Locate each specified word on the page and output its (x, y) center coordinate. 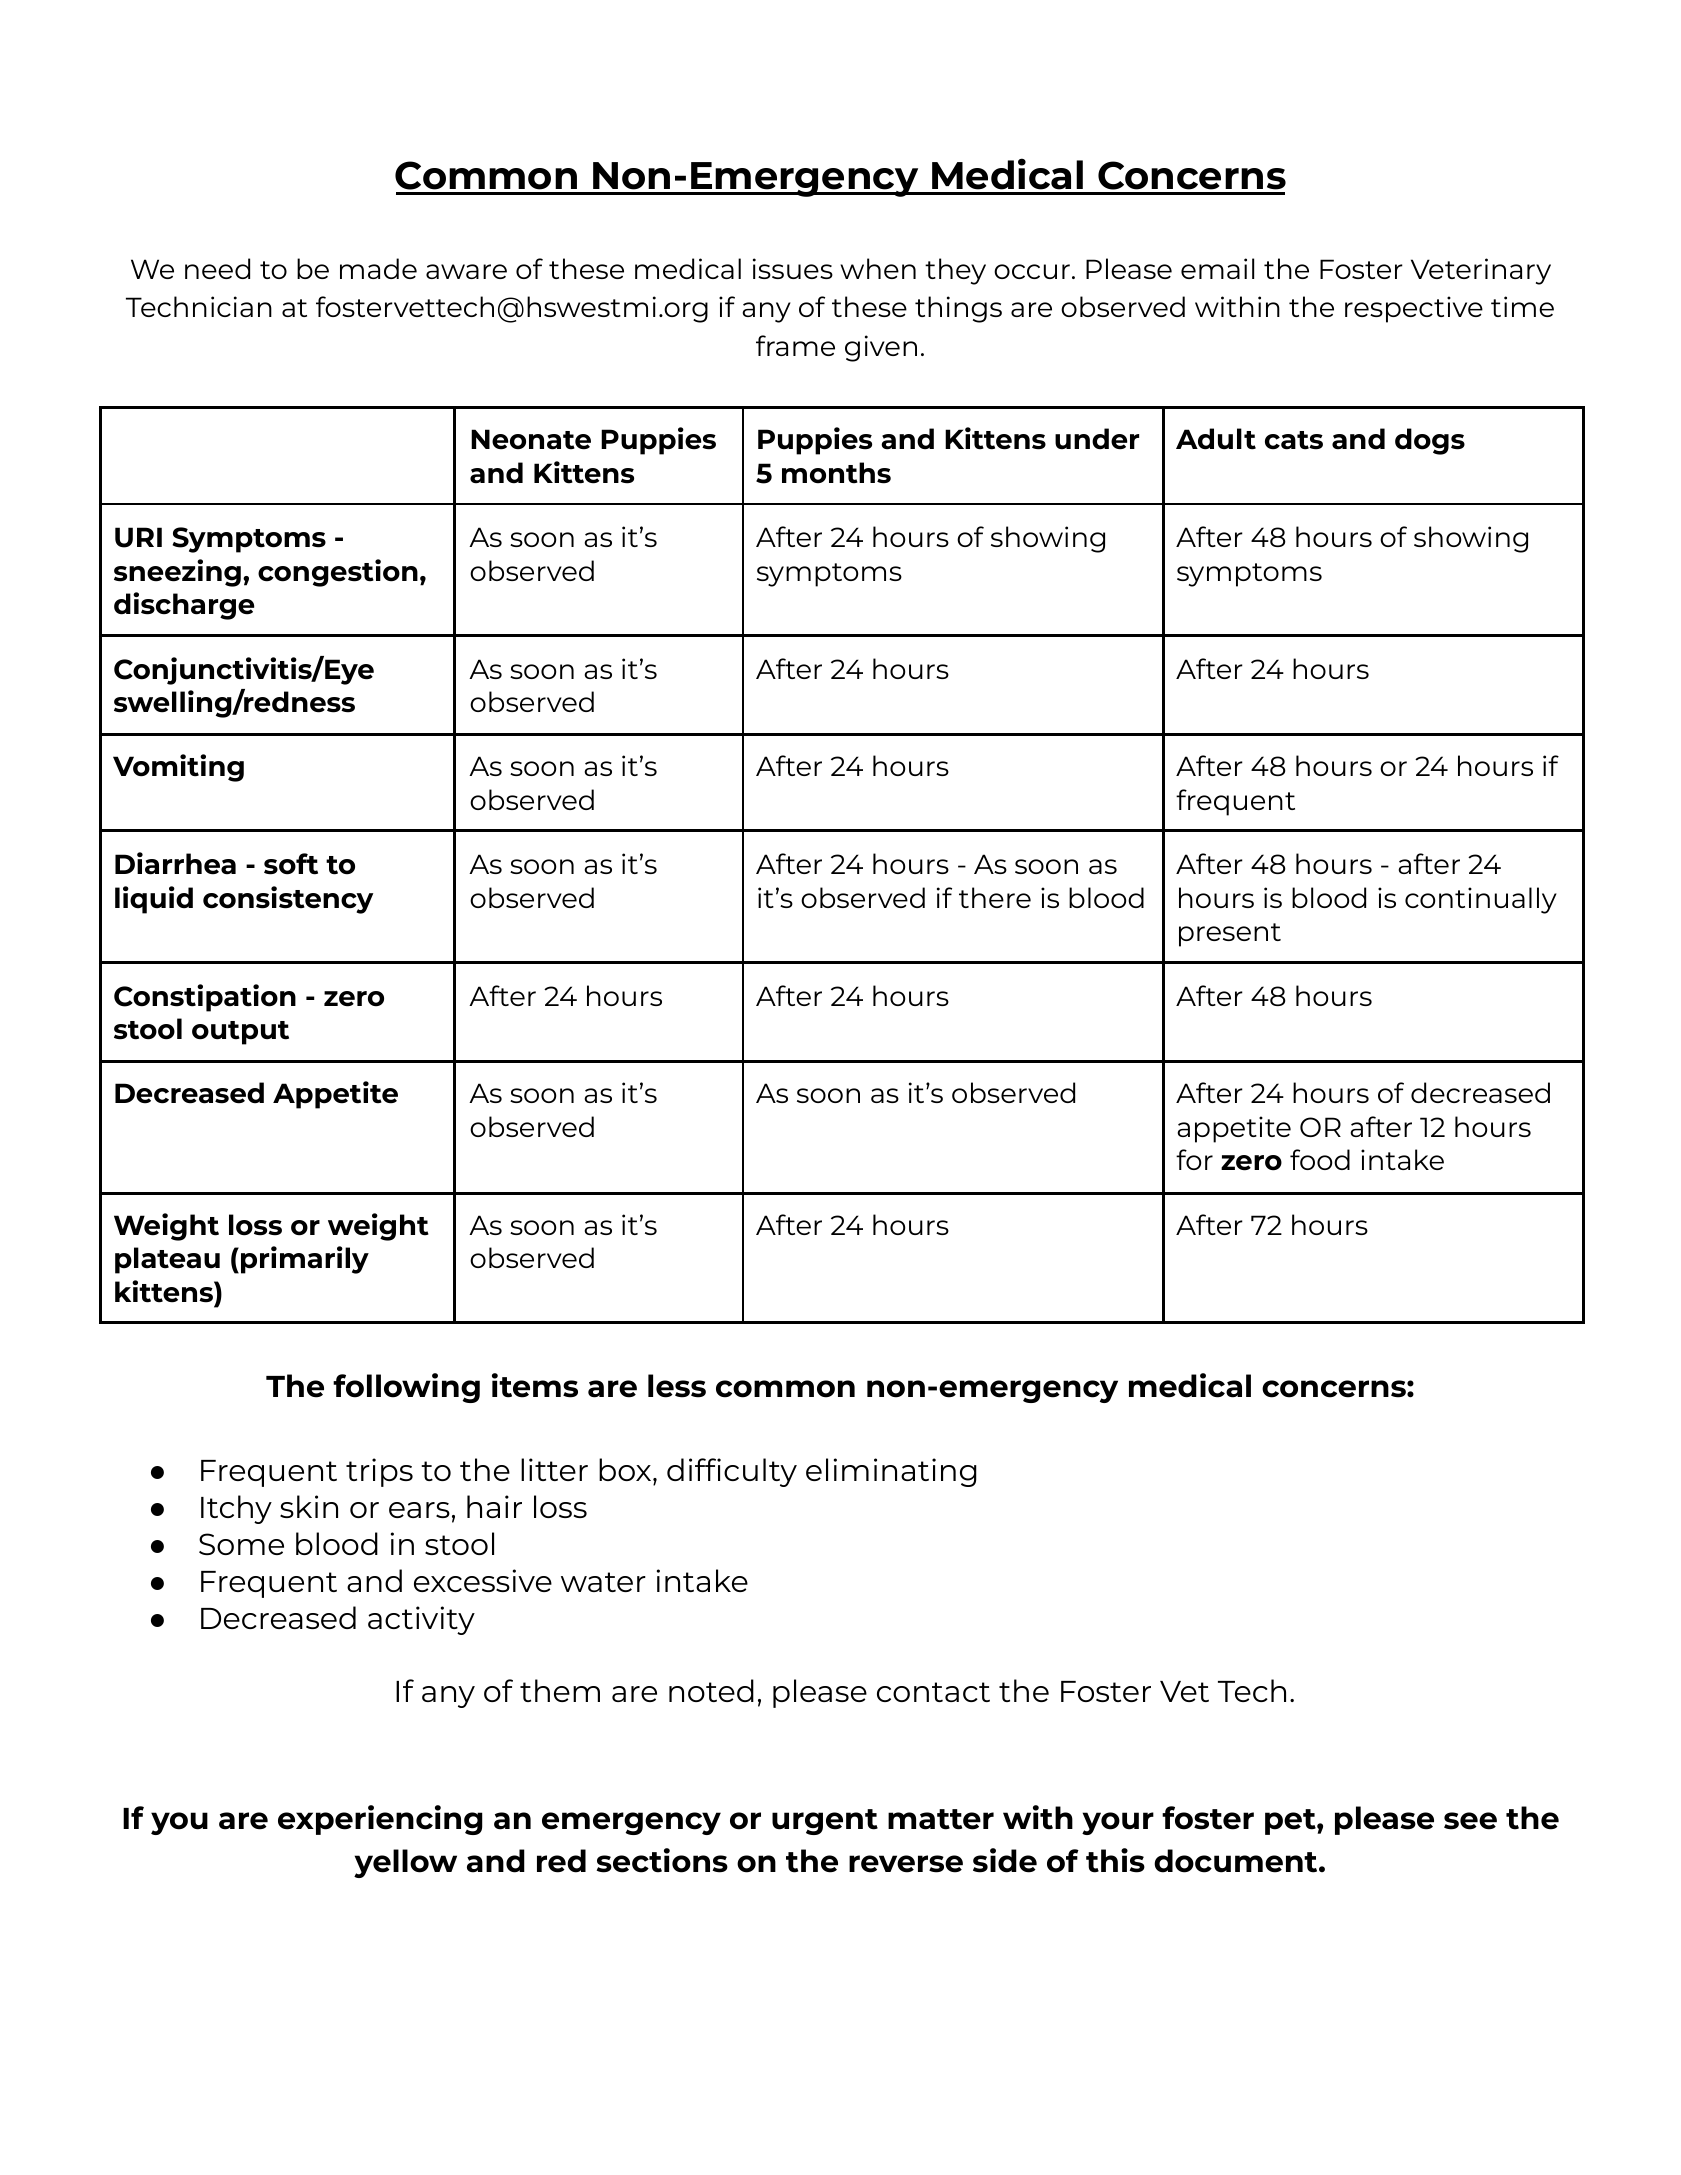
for (1194, 1159)
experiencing (380, 1820)
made (378, 268)
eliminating (891, 1472)
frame (795, 345)
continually (1481, 900)
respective (1414, 309)
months (836, 473)
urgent (825, 1822)
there (995, 897)
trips (379, 1472)
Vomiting (178, 768)
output (240, 1033)
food (1320, 1159)
